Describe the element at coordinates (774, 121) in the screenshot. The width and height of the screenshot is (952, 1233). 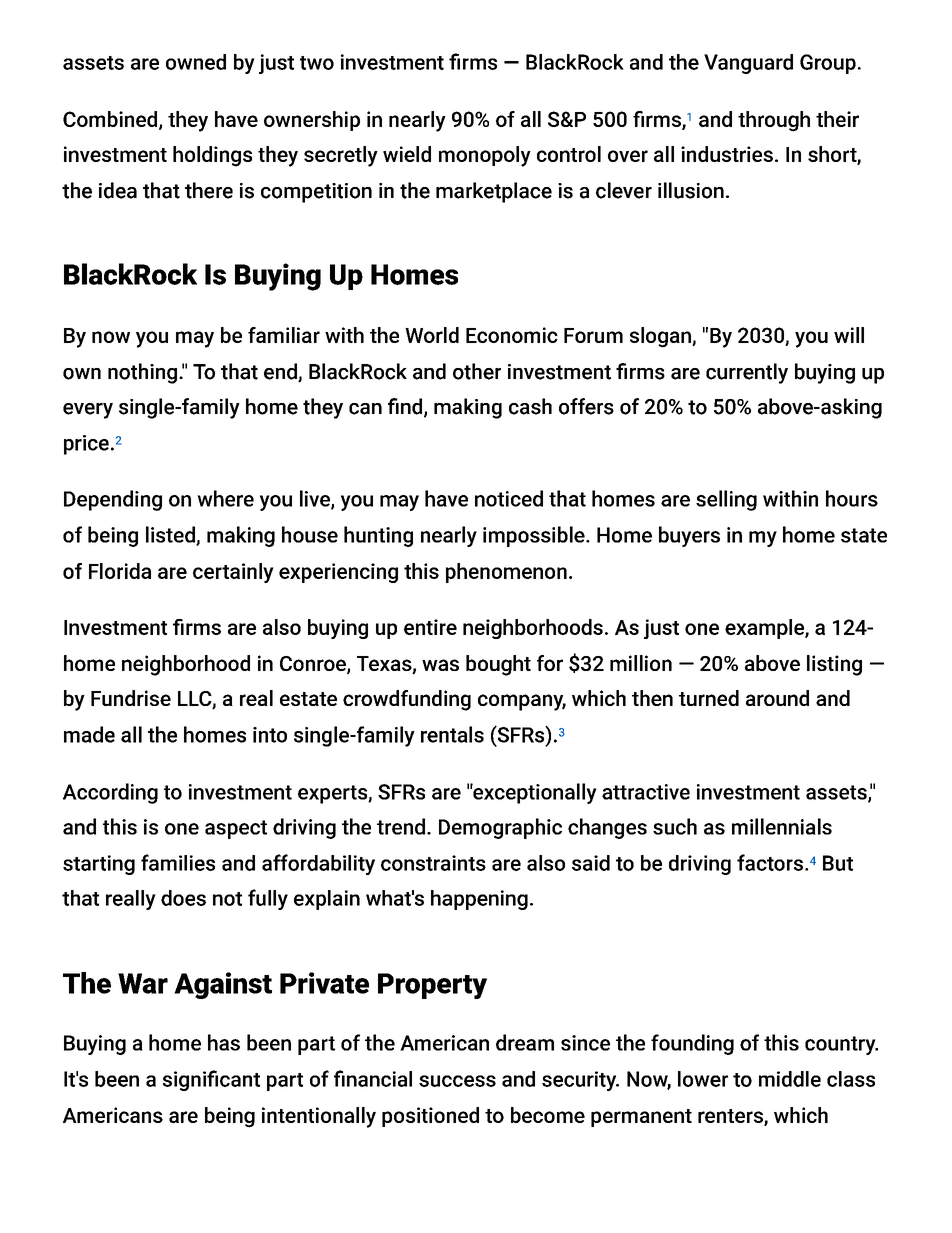
I see `through` at that location.
